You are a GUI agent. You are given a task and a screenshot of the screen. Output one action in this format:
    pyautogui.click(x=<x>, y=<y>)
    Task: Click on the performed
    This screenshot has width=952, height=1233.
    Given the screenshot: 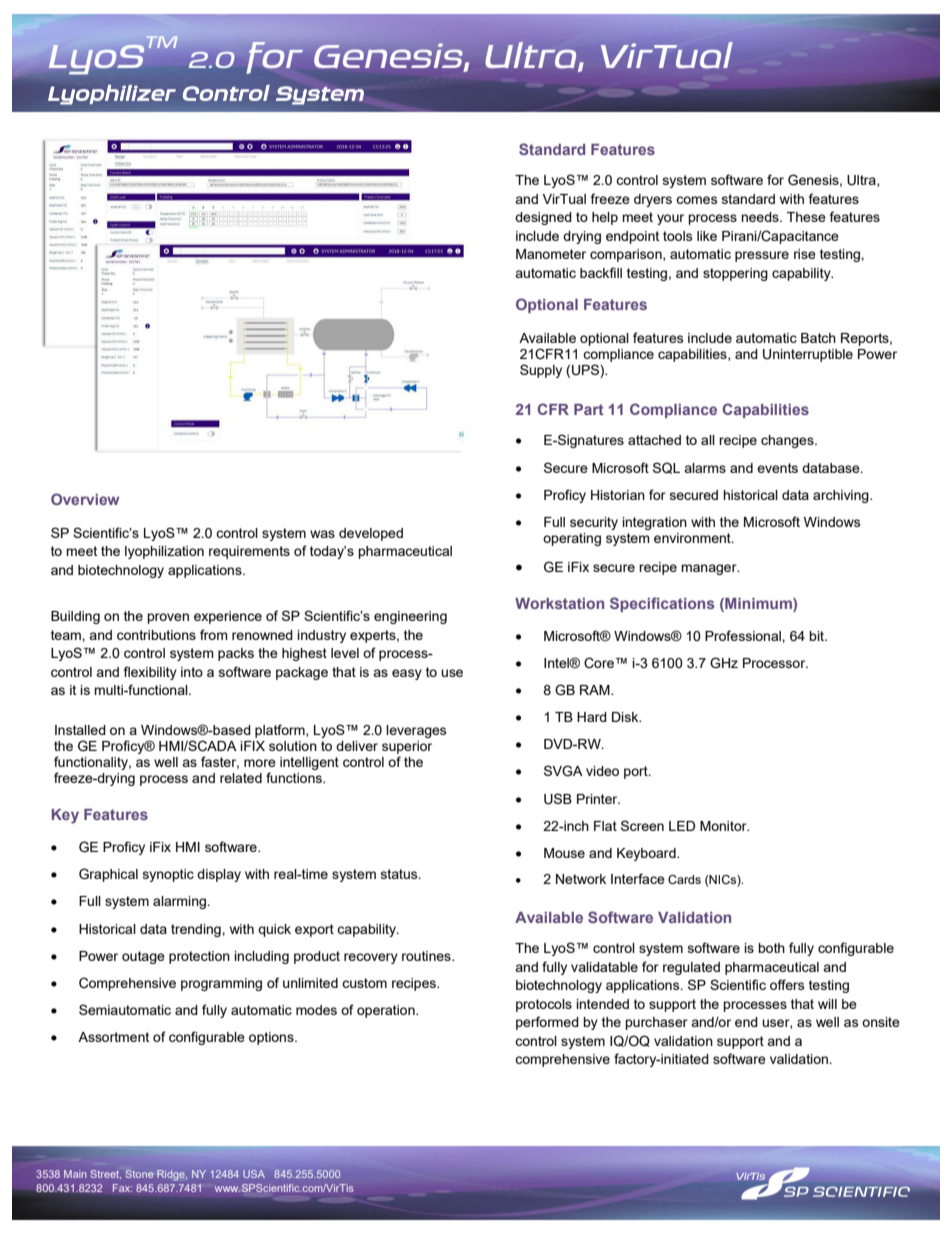 What is the action you would take?
    pyautogui.click(x=547, y=1023)
